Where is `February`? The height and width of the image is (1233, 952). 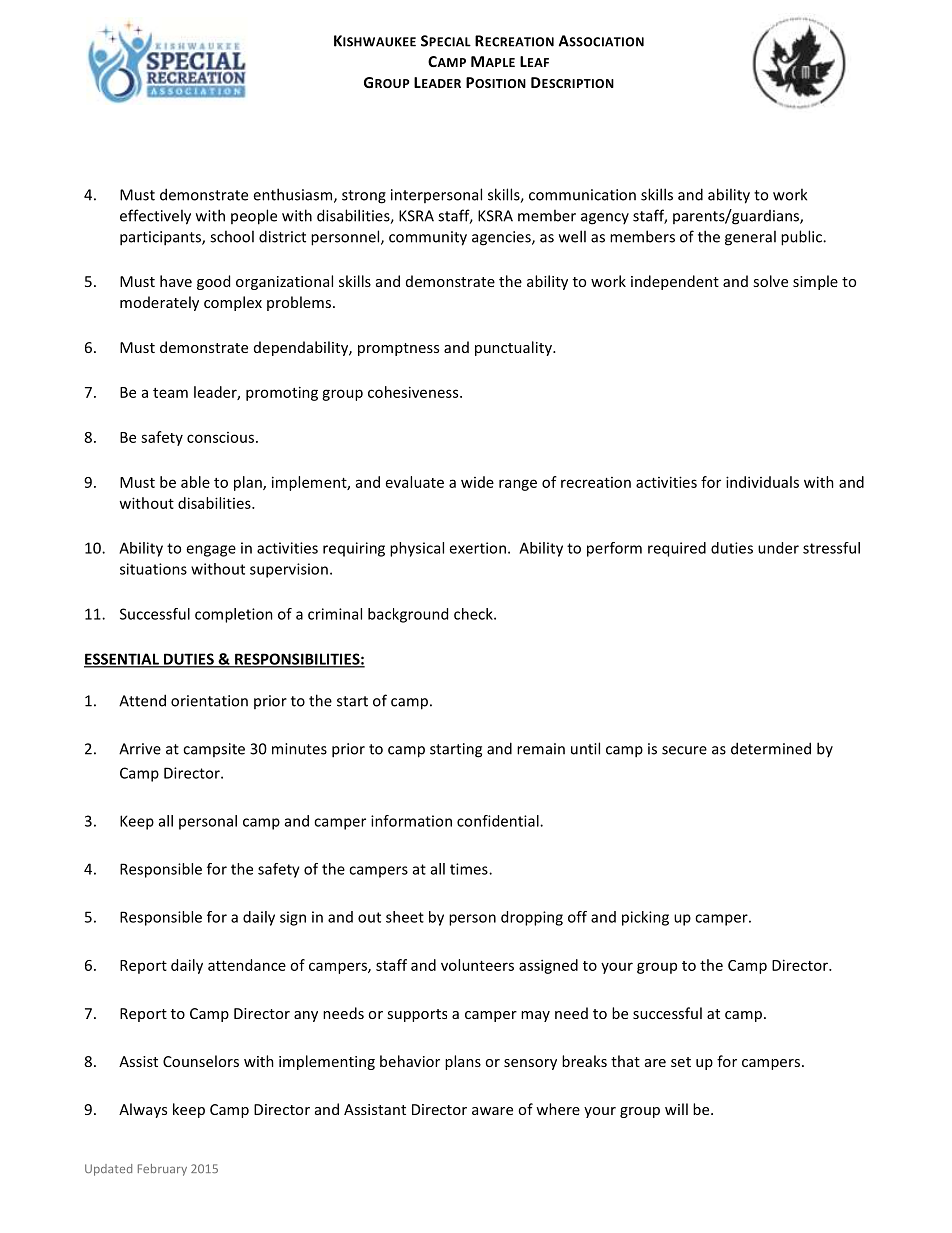
February is located at coordinates (162, 1170).
